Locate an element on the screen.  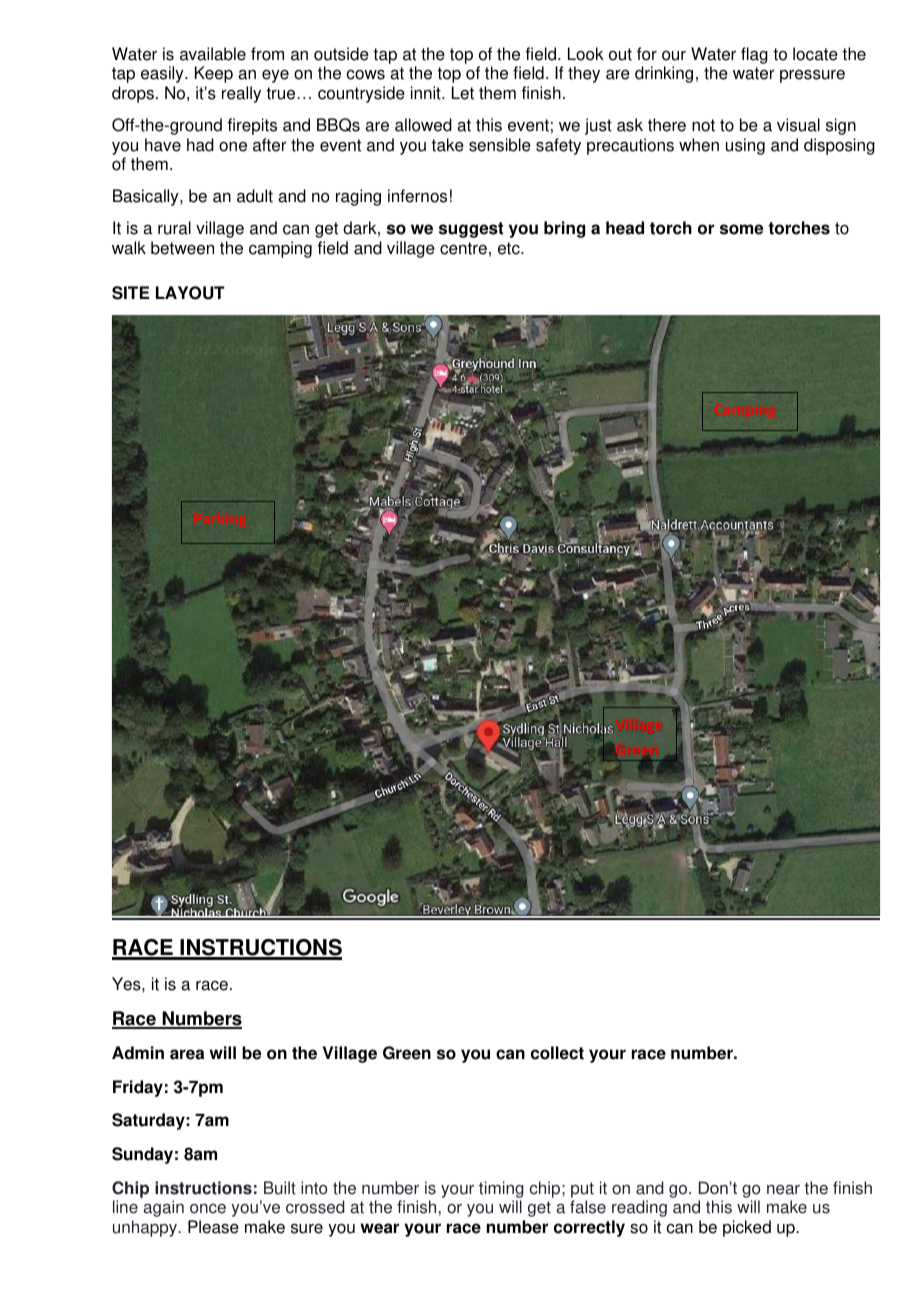
flag is located at coordinates (754, 55).
